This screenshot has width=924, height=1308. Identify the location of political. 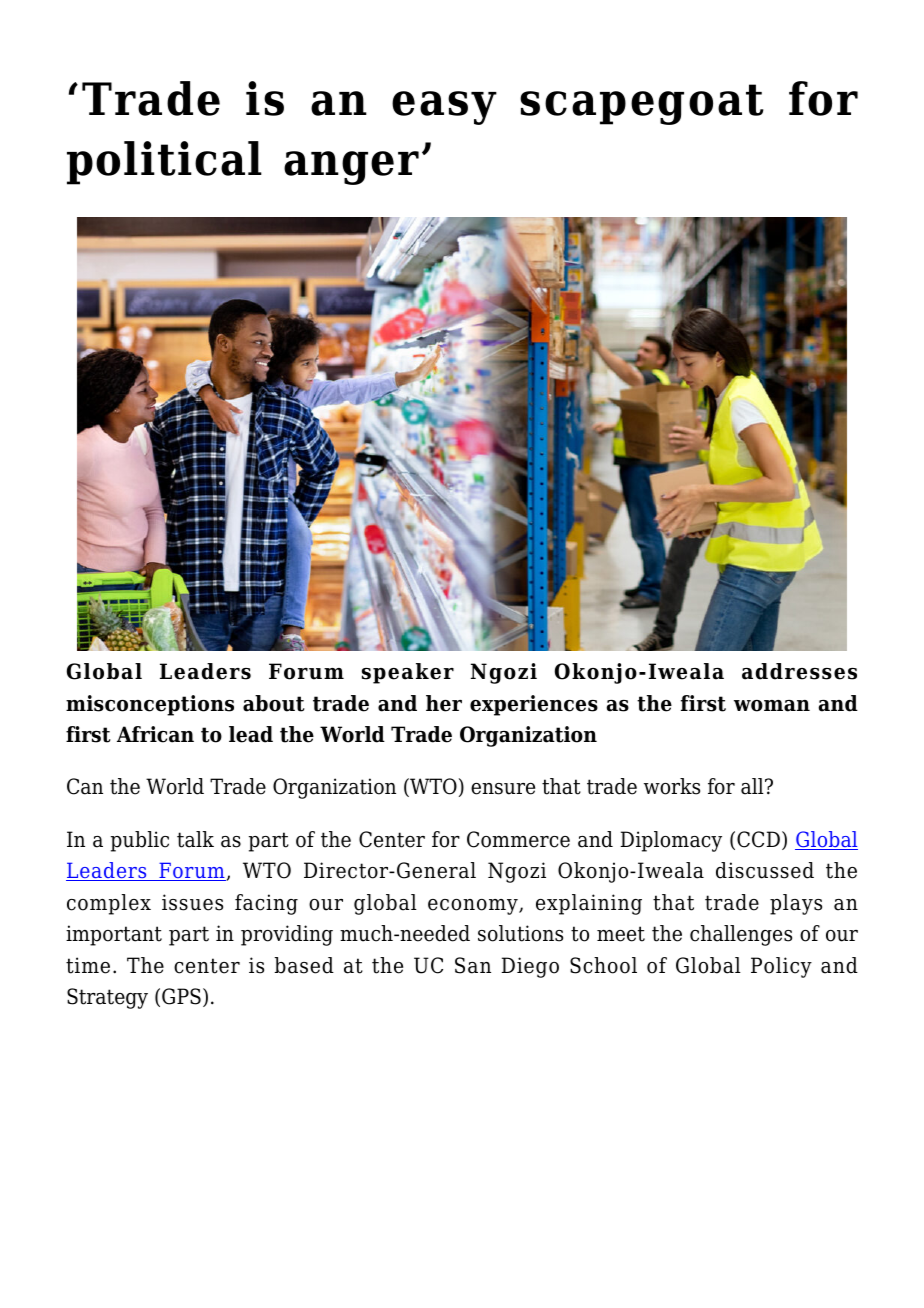
(164, 163).
